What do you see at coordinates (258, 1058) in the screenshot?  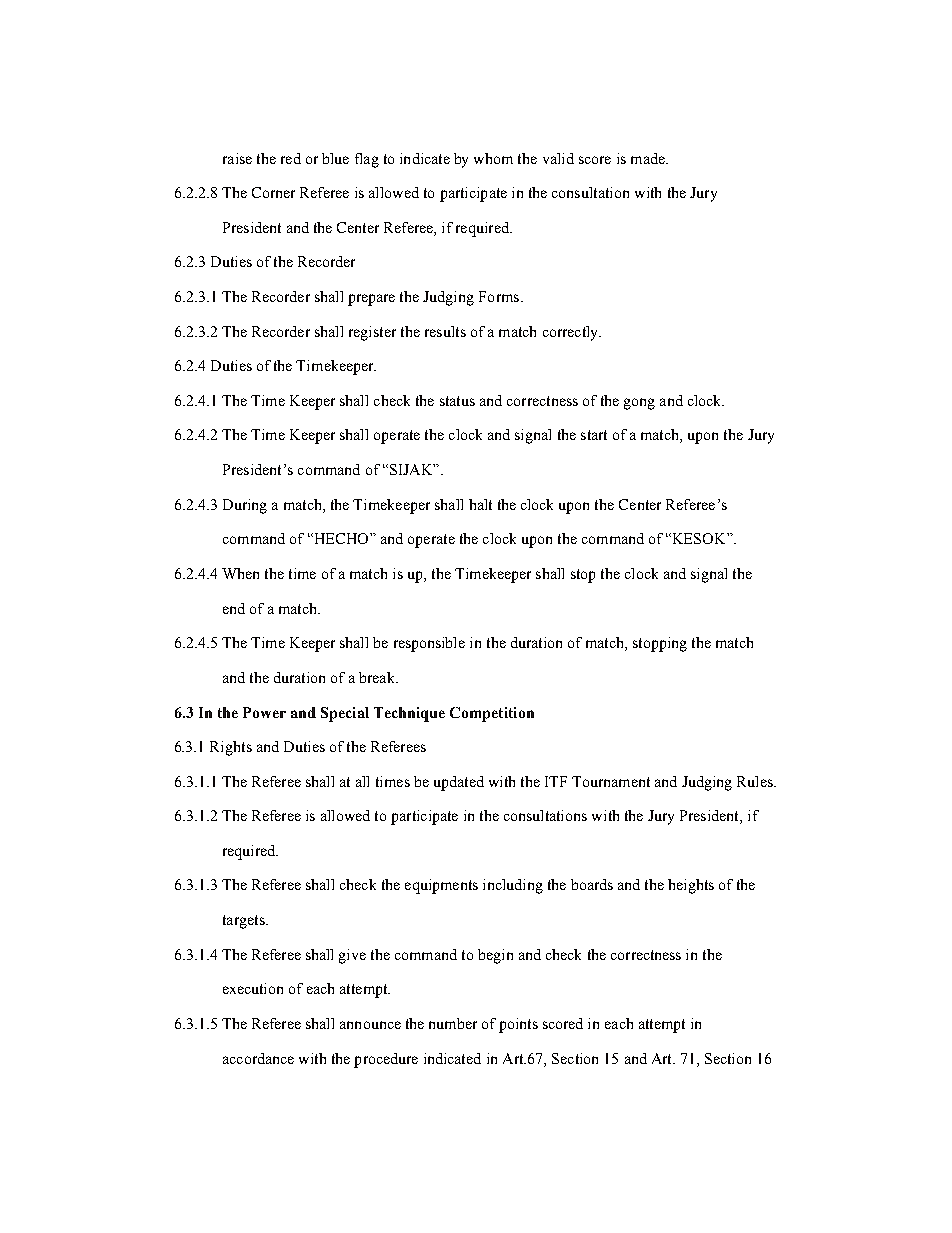 I see `accordance` at bounding box center [258, 1058].
